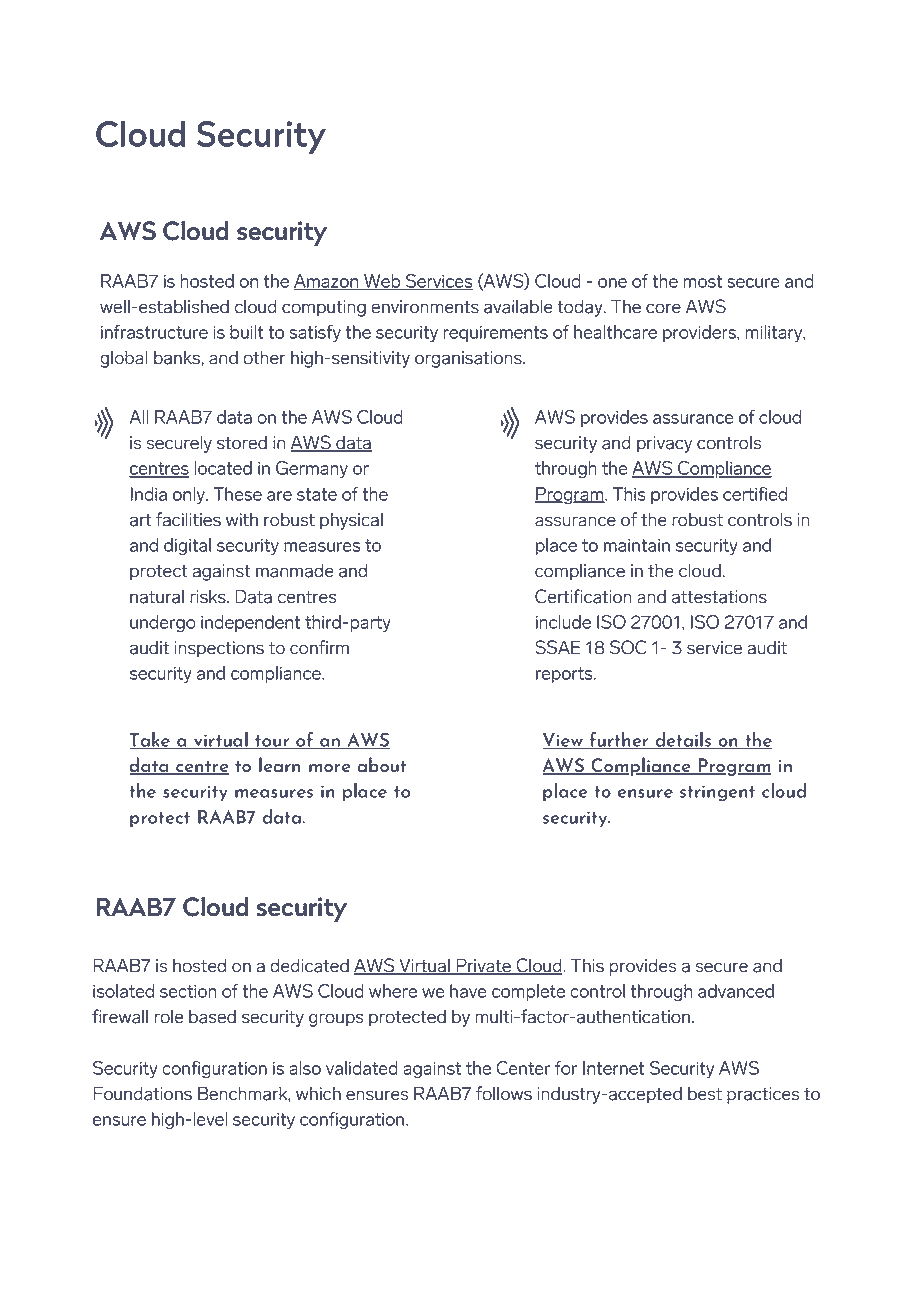  Describe the element at coordinates (705, 1094) in the screenshot. I see `best` at that location.
